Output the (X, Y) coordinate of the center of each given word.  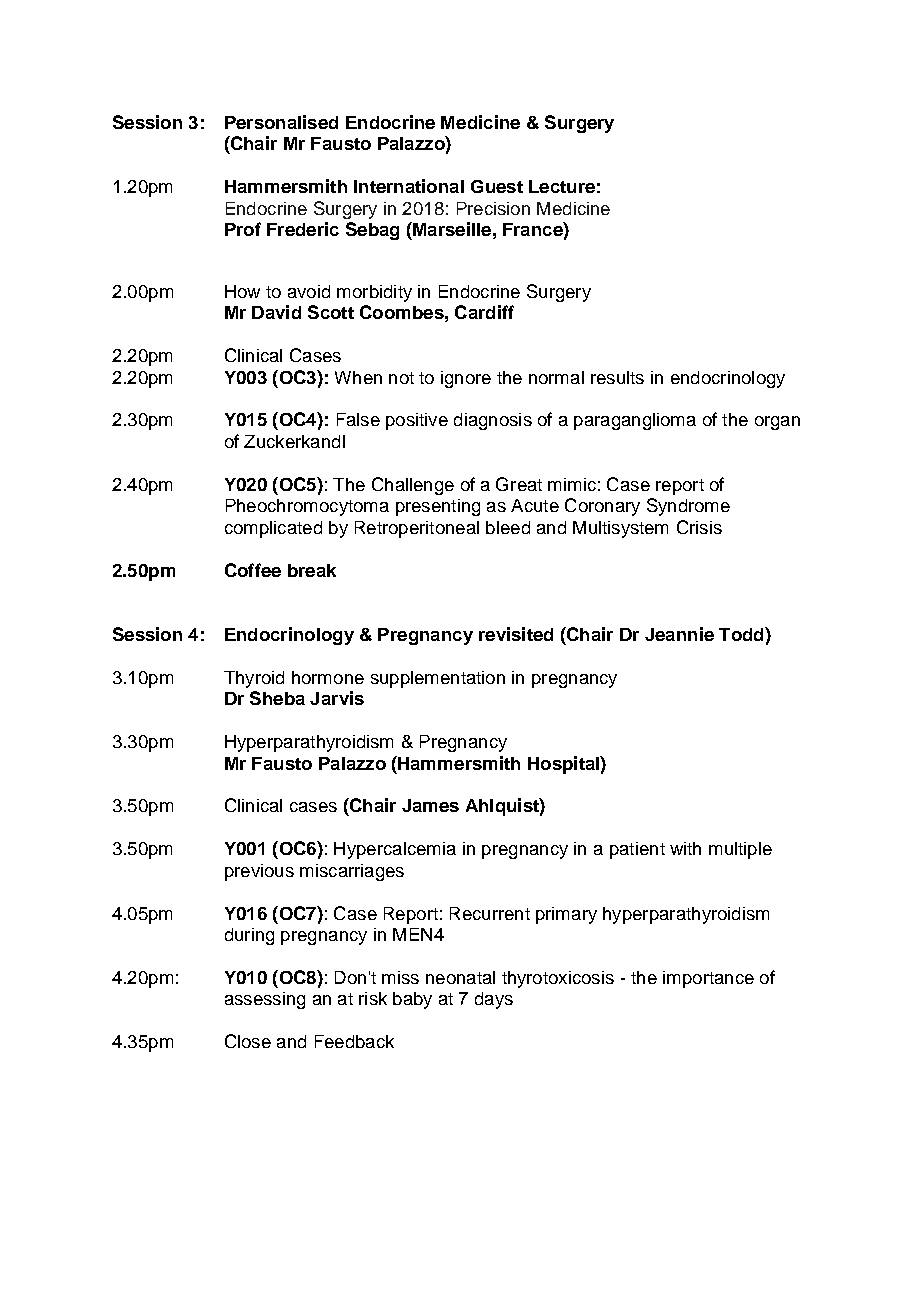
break (312, 570)
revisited (516, 634)
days (494, 1000)
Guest (497, 186)
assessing (265, 1000)
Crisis (699, 527)
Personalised (281, 122)
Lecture (562, 186)
